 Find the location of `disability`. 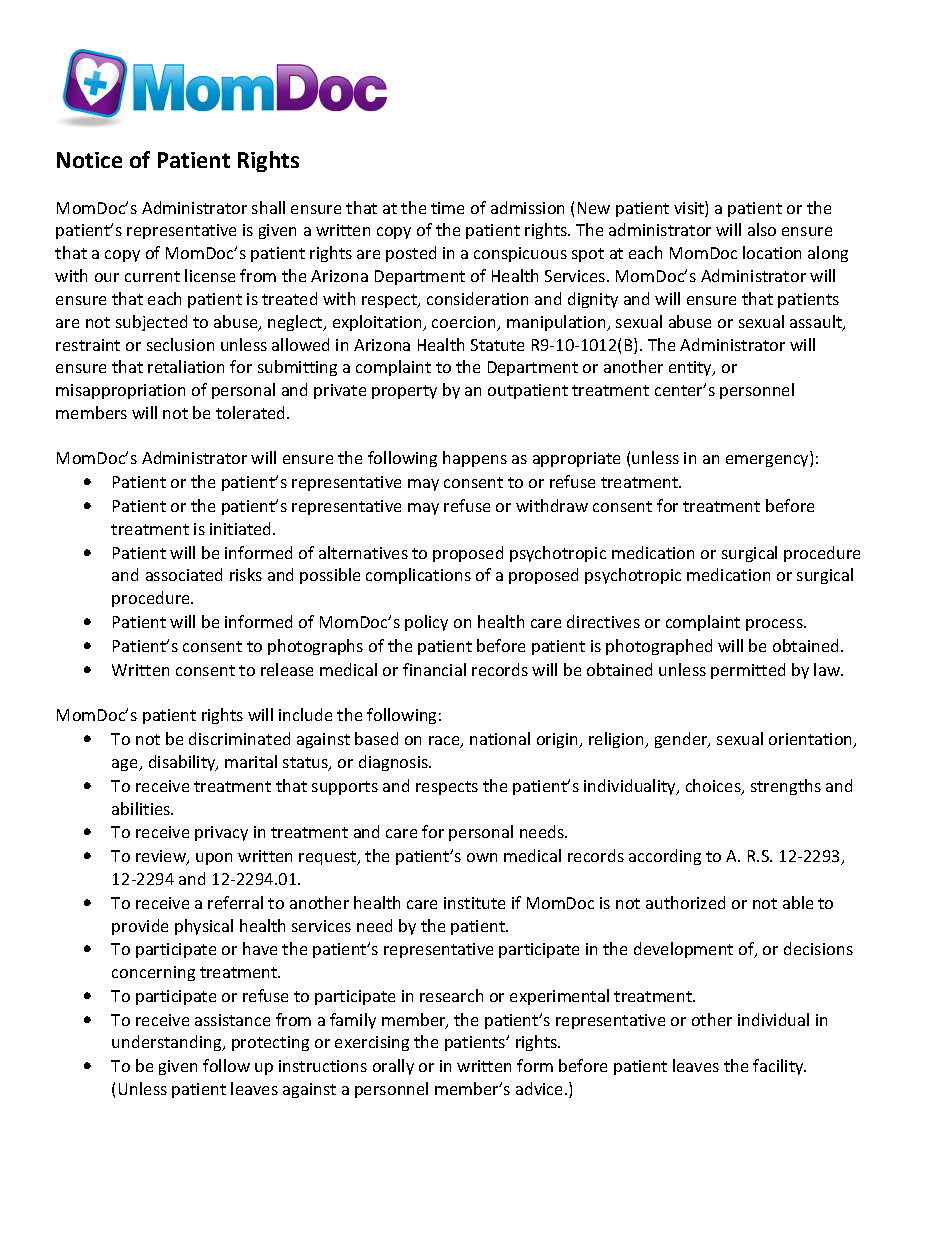

disability is located at coordinates (183, 763).
